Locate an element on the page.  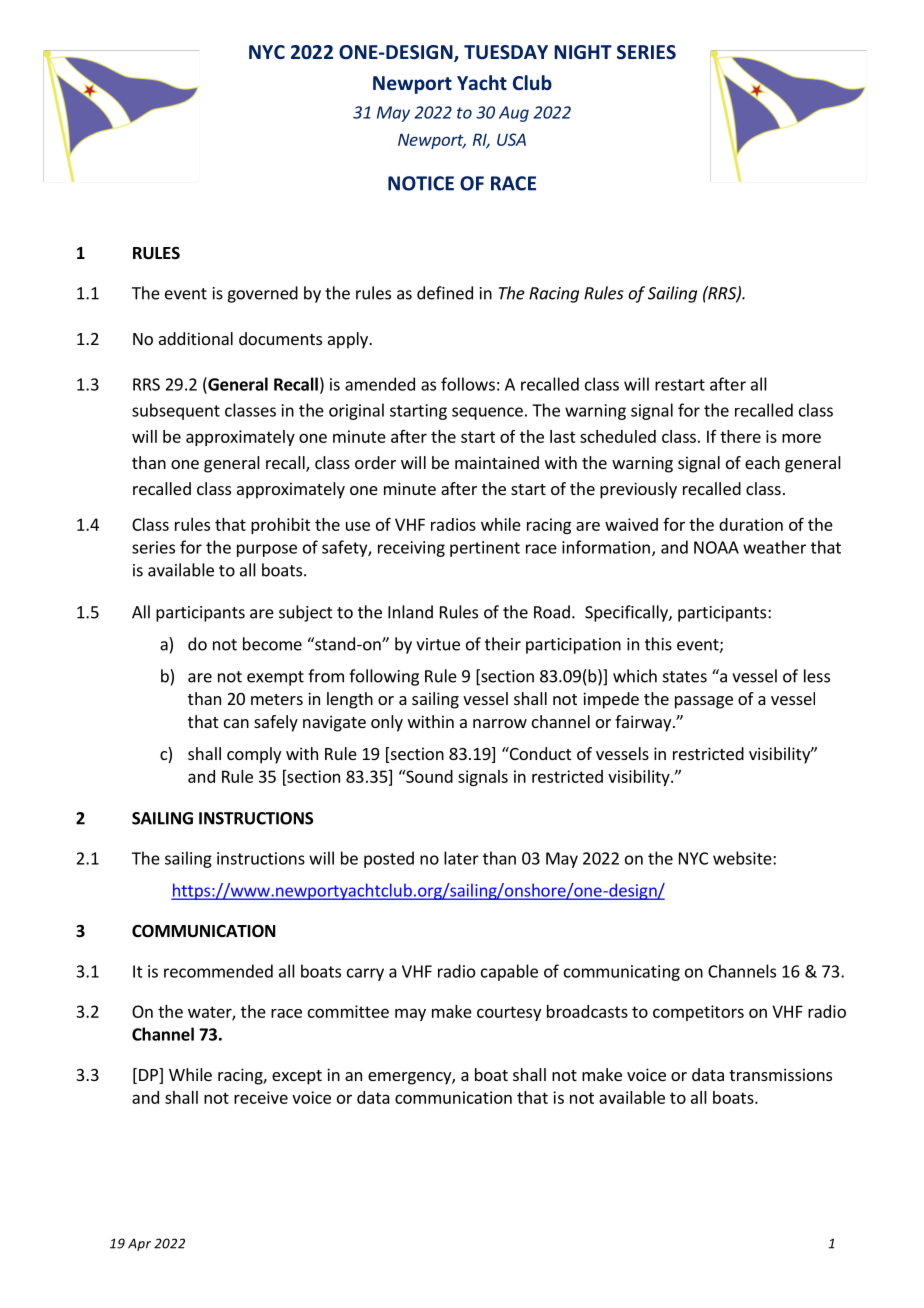
website is located at coordinates (743, 858).
